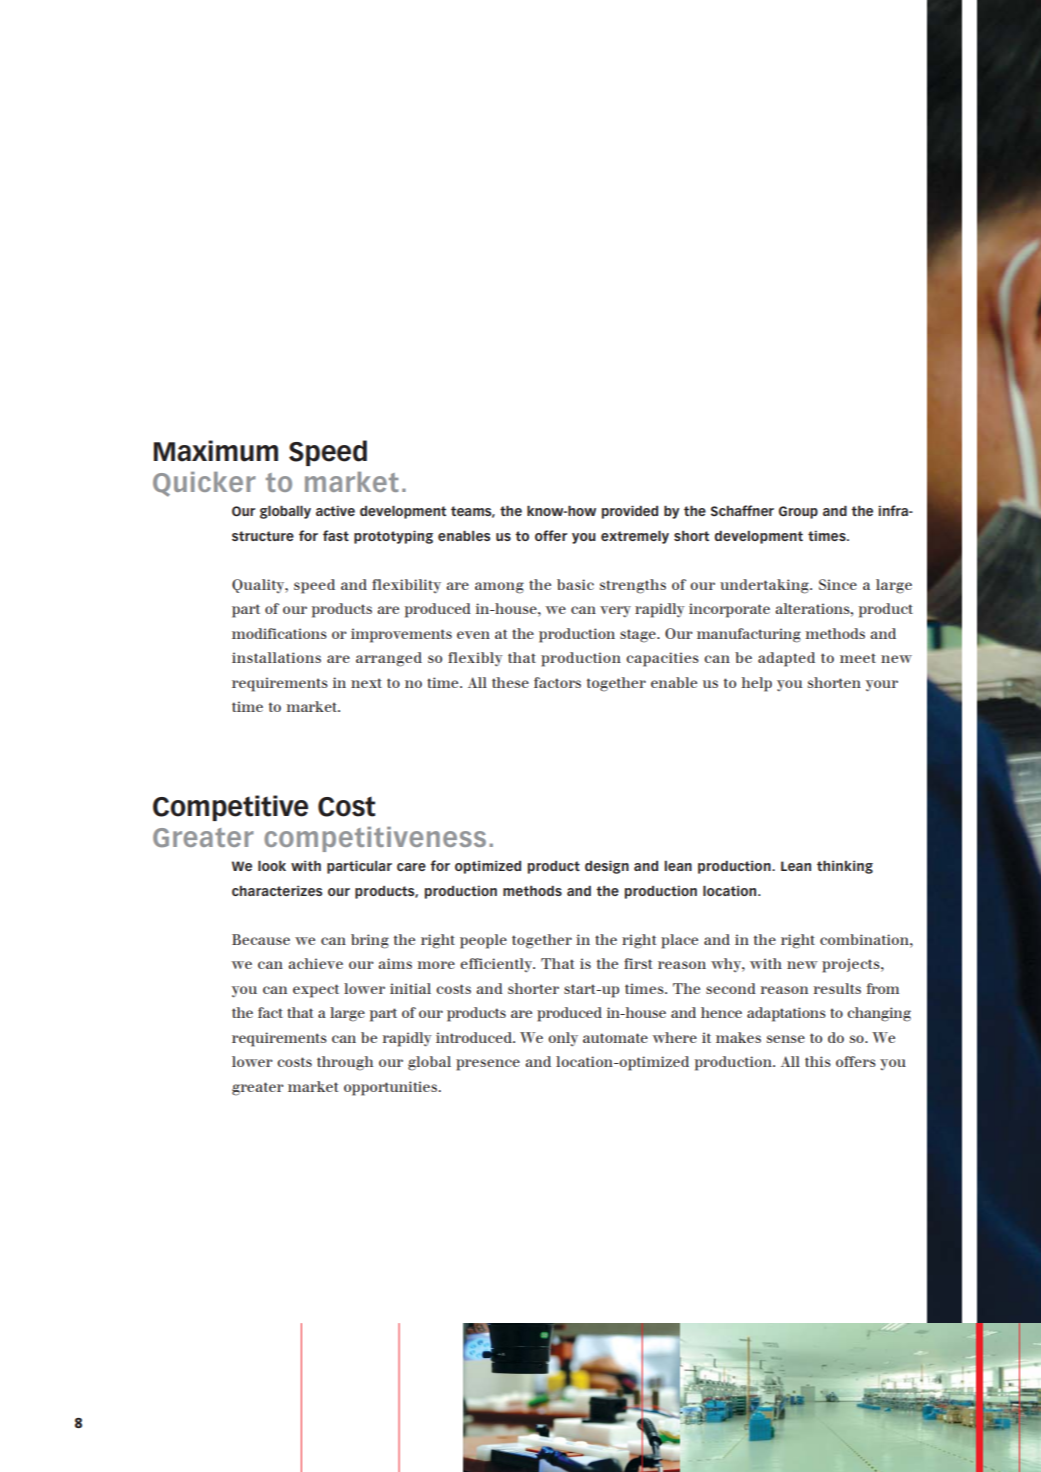 The height and width of the document is (1472, 1041). What do you see at coordinates (729, 610) in the document?
I see `incorporate` at bounding box center [729, 610].
